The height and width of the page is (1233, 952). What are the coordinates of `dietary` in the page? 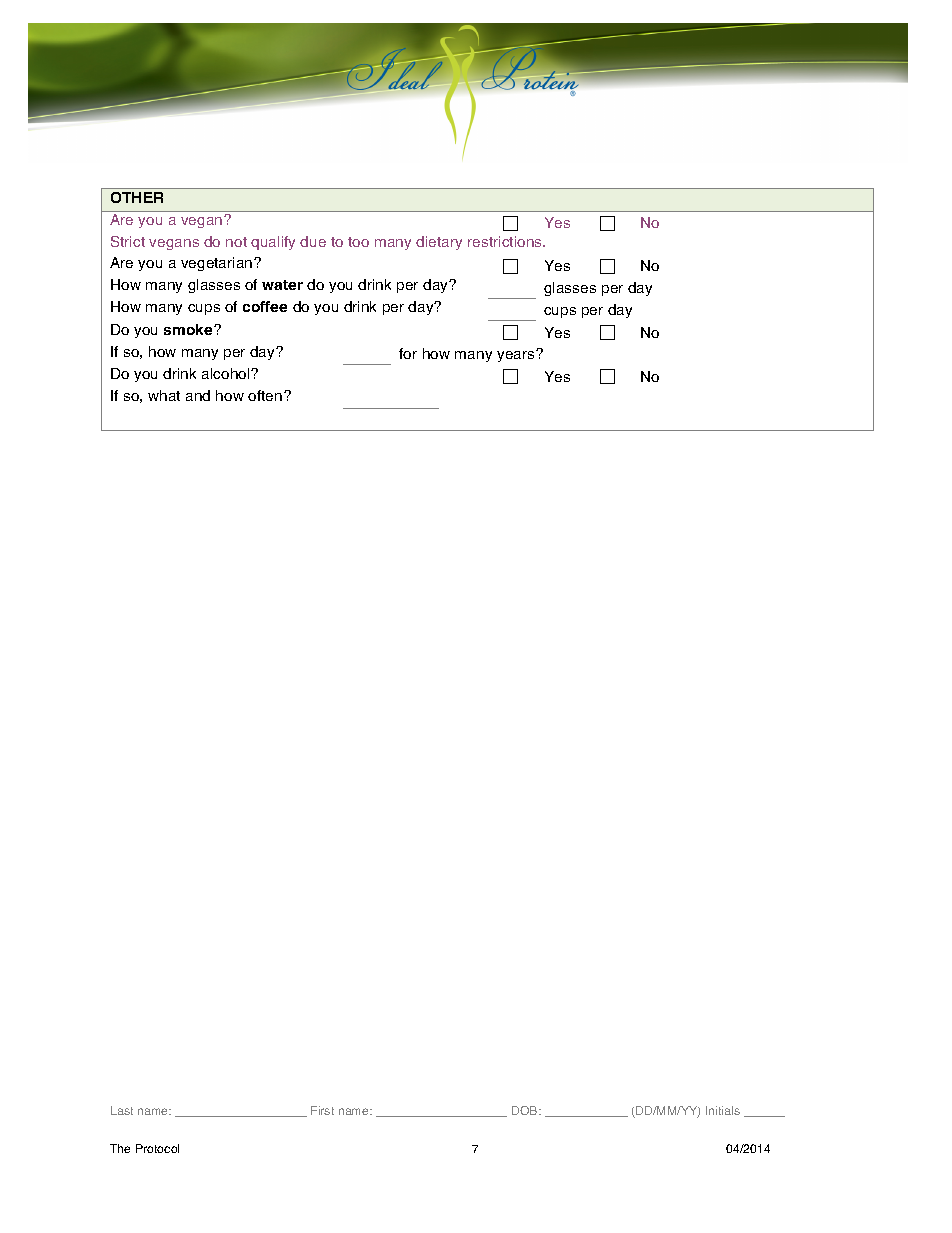 It's located at (439, 243).
